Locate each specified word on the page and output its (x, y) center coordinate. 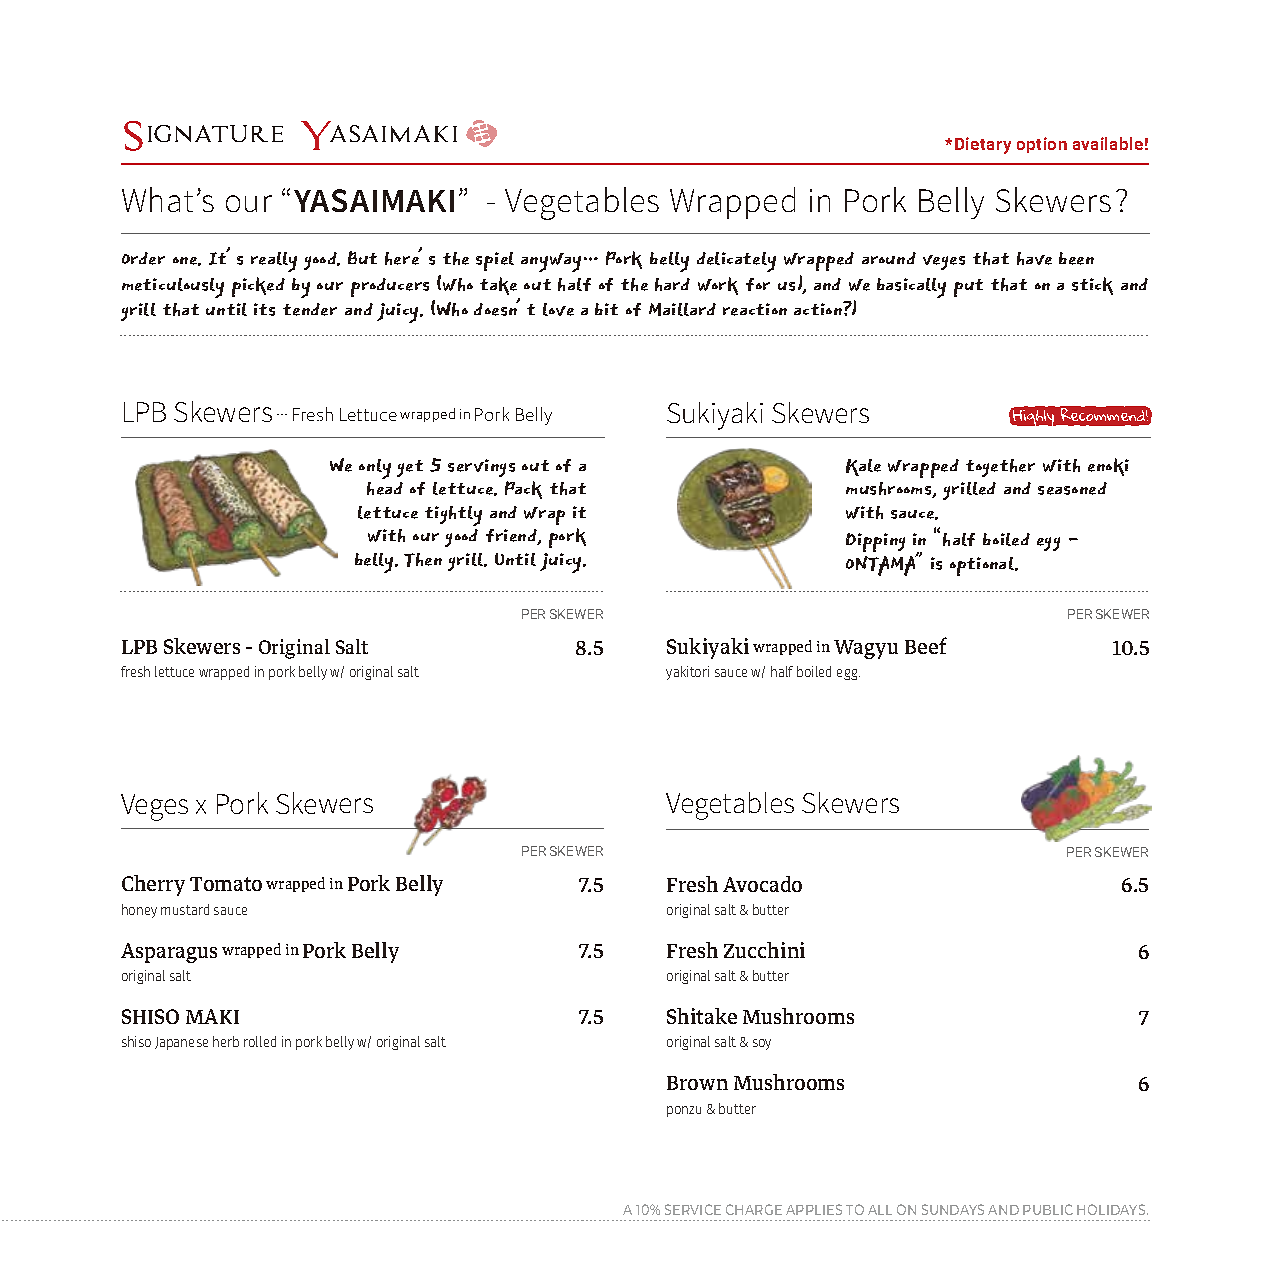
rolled (260, 1041)
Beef (926, 645)
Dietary (983, 145)
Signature (203, 136)
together (1000, 468)
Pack (523, 490)
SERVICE (693, 1209)
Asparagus (169, 953)
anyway (553, 262)
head (385, 488)
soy (762, 1044)
